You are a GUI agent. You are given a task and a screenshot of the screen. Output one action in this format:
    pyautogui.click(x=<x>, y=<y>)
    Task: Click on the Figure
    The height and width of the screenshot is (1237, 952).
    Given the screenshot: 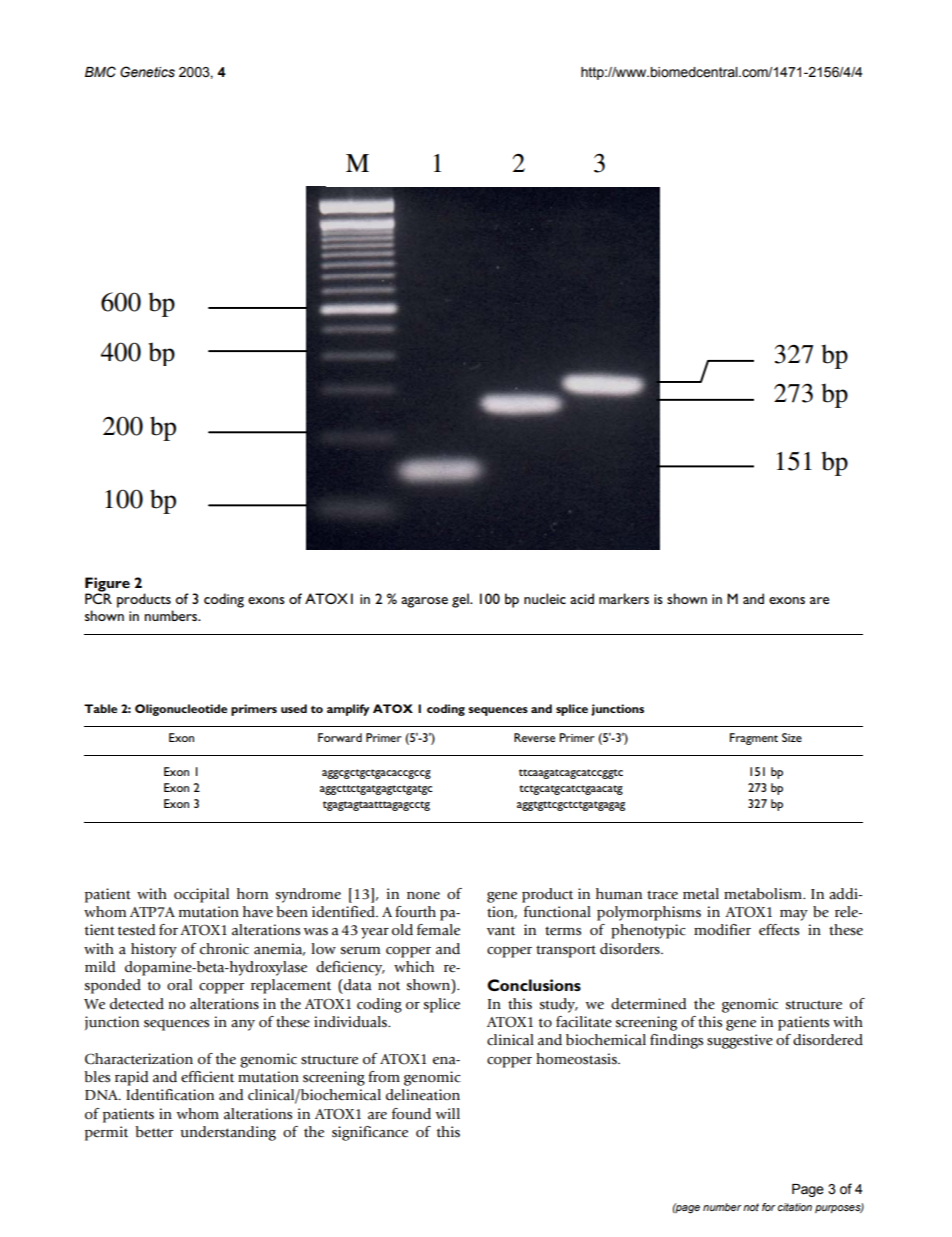 What is the action you would take?
    pyautogui.click(x=107, y=585)
